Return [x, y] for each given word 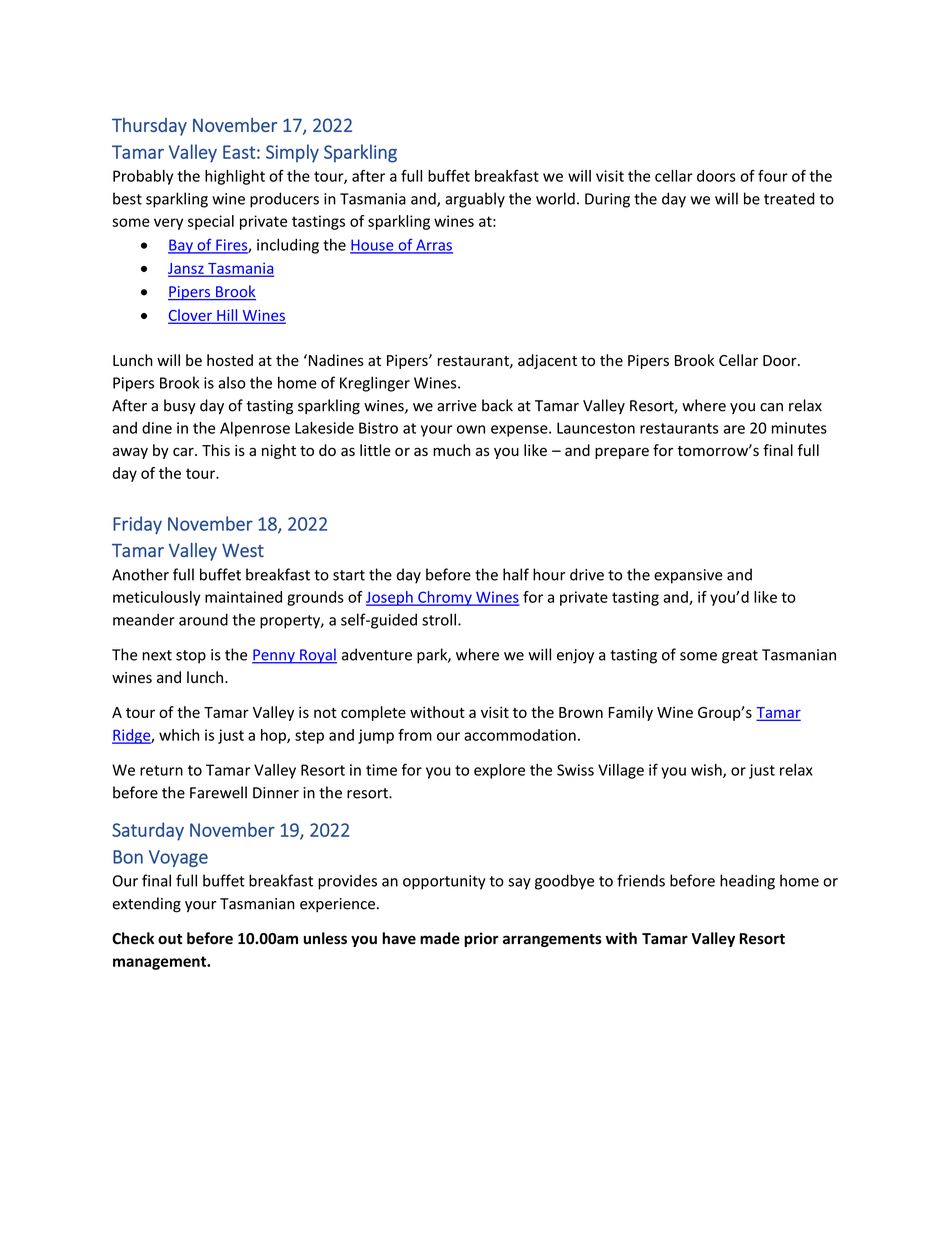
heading [747, 882]
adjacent [547, 361]
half [516, 574]
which [179, 735]
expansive [688, 576]
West [243, 550]
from [415, 735]
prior [481, 939]
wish [707, 771]
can [771, 407]
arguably [475, 200]
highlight [235, 177]
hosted [230, 360]
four [773, 176]
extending [147, 905]
